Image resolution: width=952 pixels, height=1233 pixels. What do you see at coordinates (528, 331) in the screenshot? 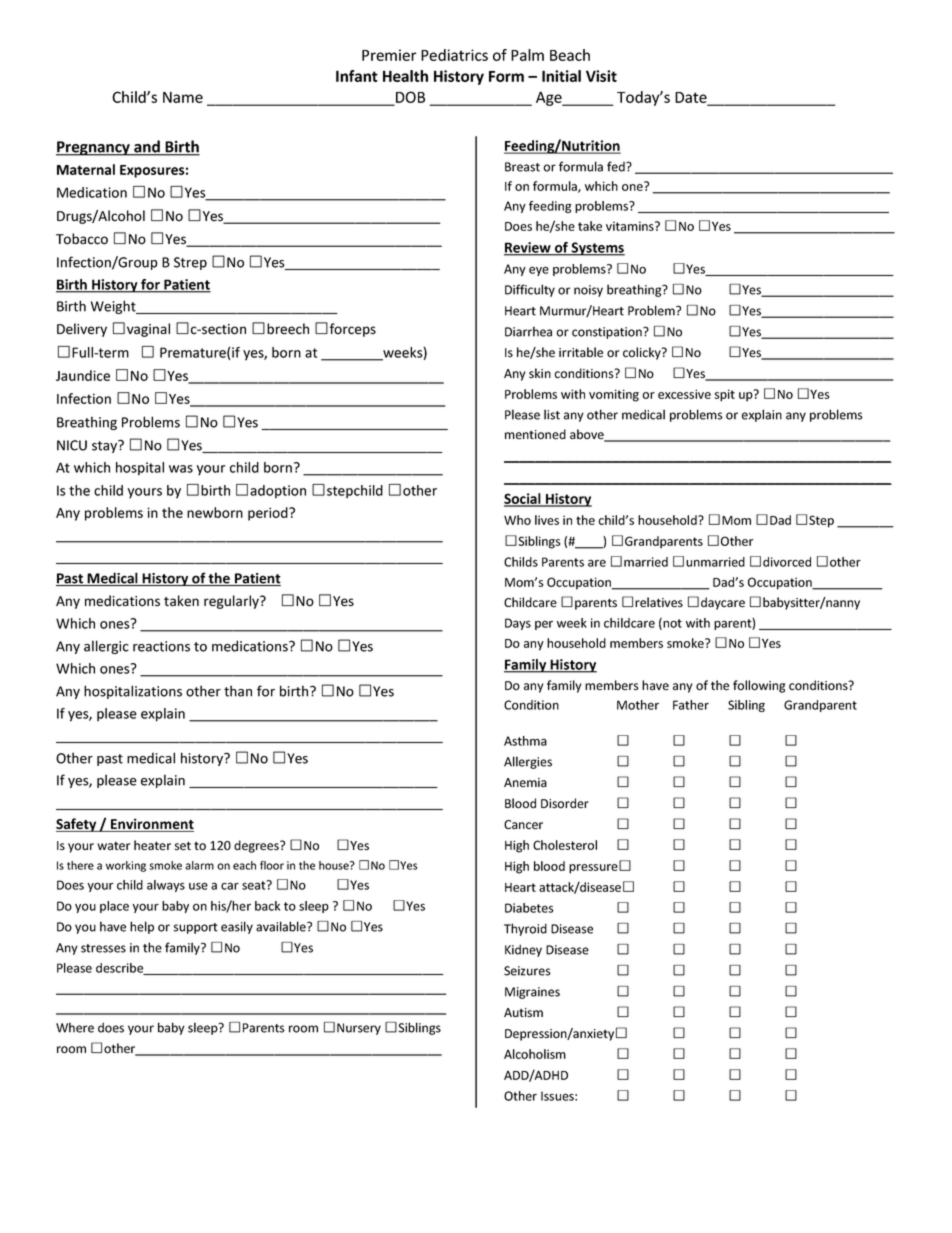
I see `Diarrhea` at bounding box center [528, 331].
